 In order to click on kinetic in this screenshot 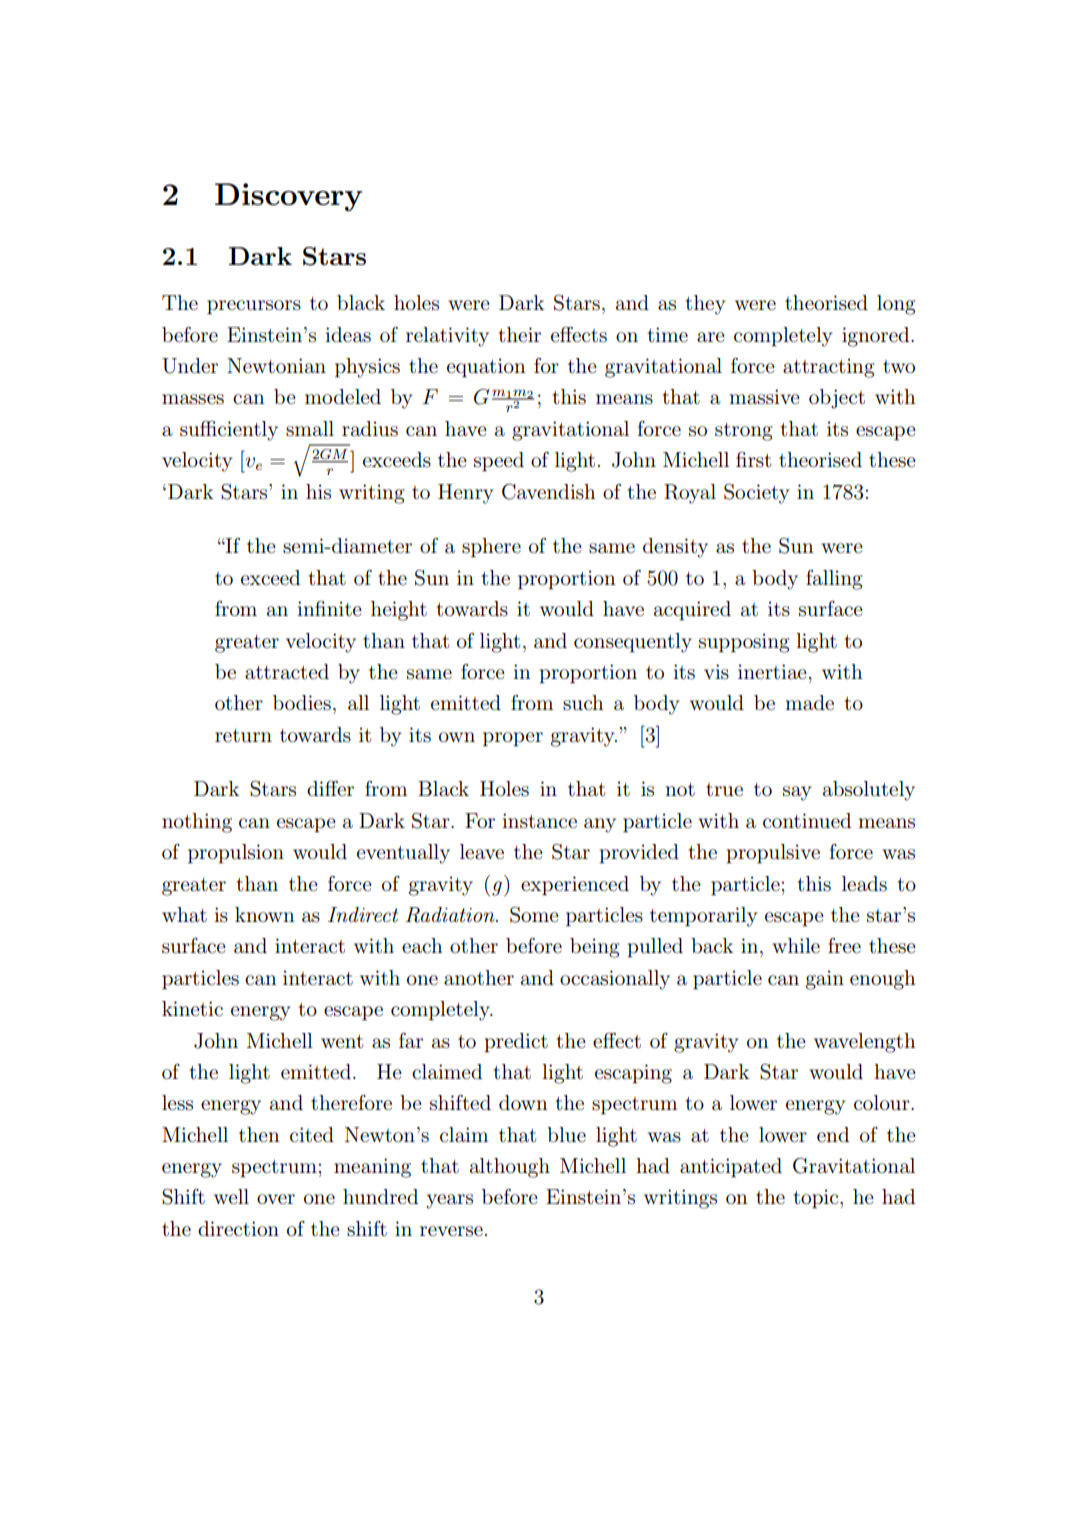, I will do `click(192, 1009)`.
